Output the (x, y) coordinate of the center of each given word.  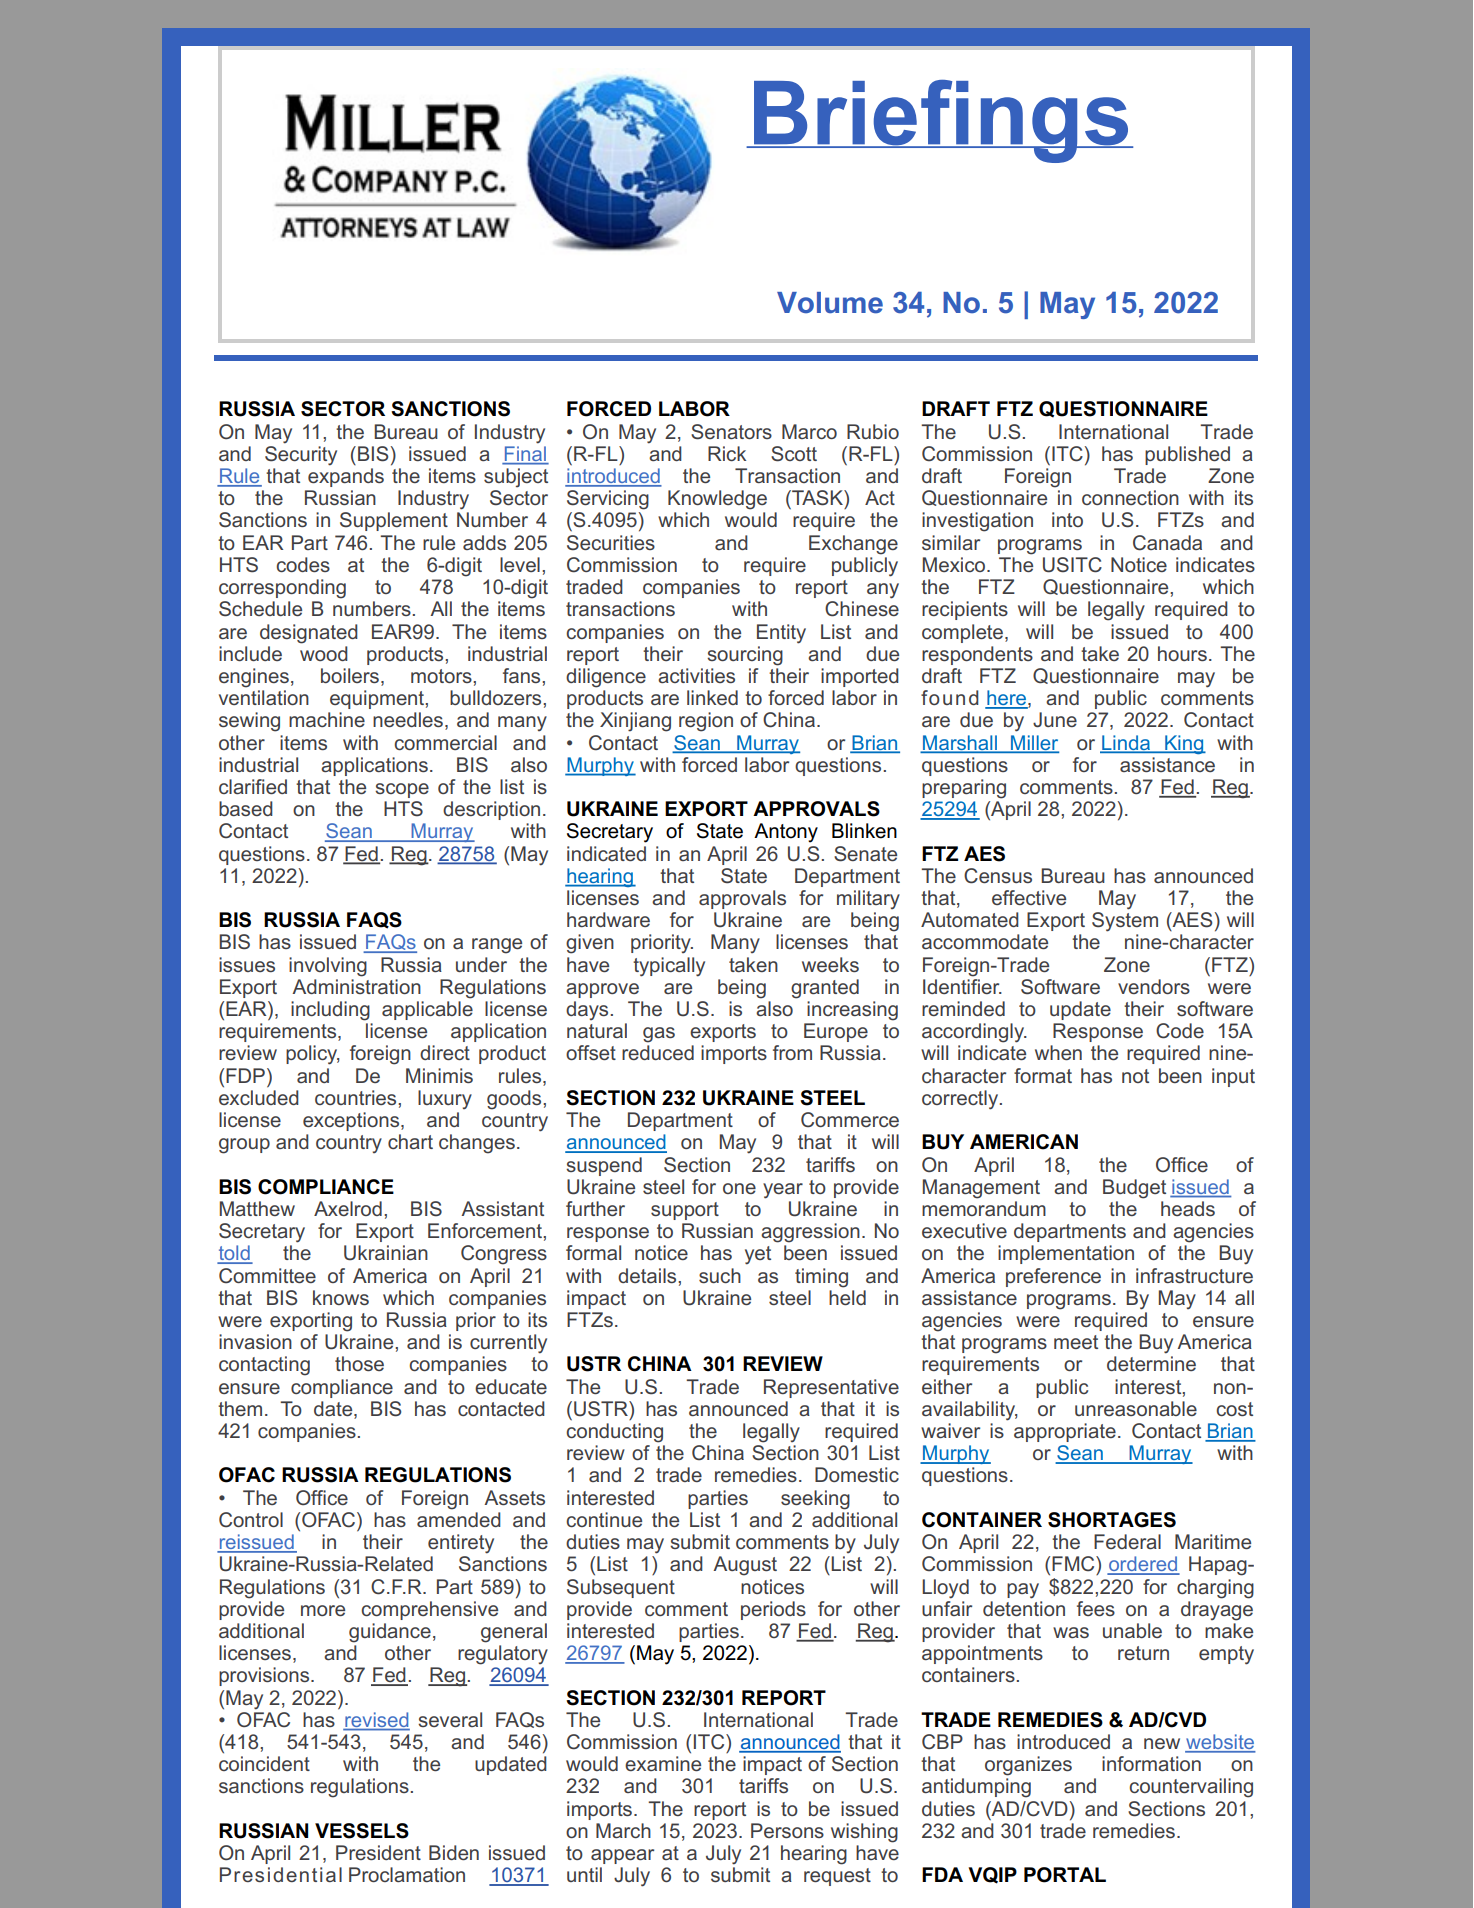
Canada (1167, 543)
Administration (356, 986)
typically (669, 967)
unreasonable (1136, 1408)
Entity (781, 634)
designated (309, 634)
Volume (830, 303)
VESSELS (362, 1831)
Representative (831, 1388)
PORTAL (1065, 1875)
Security (301, 454)
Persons (787, 1830)
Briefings (941, 121)
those (359, 1363)
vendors (1154, 986)
